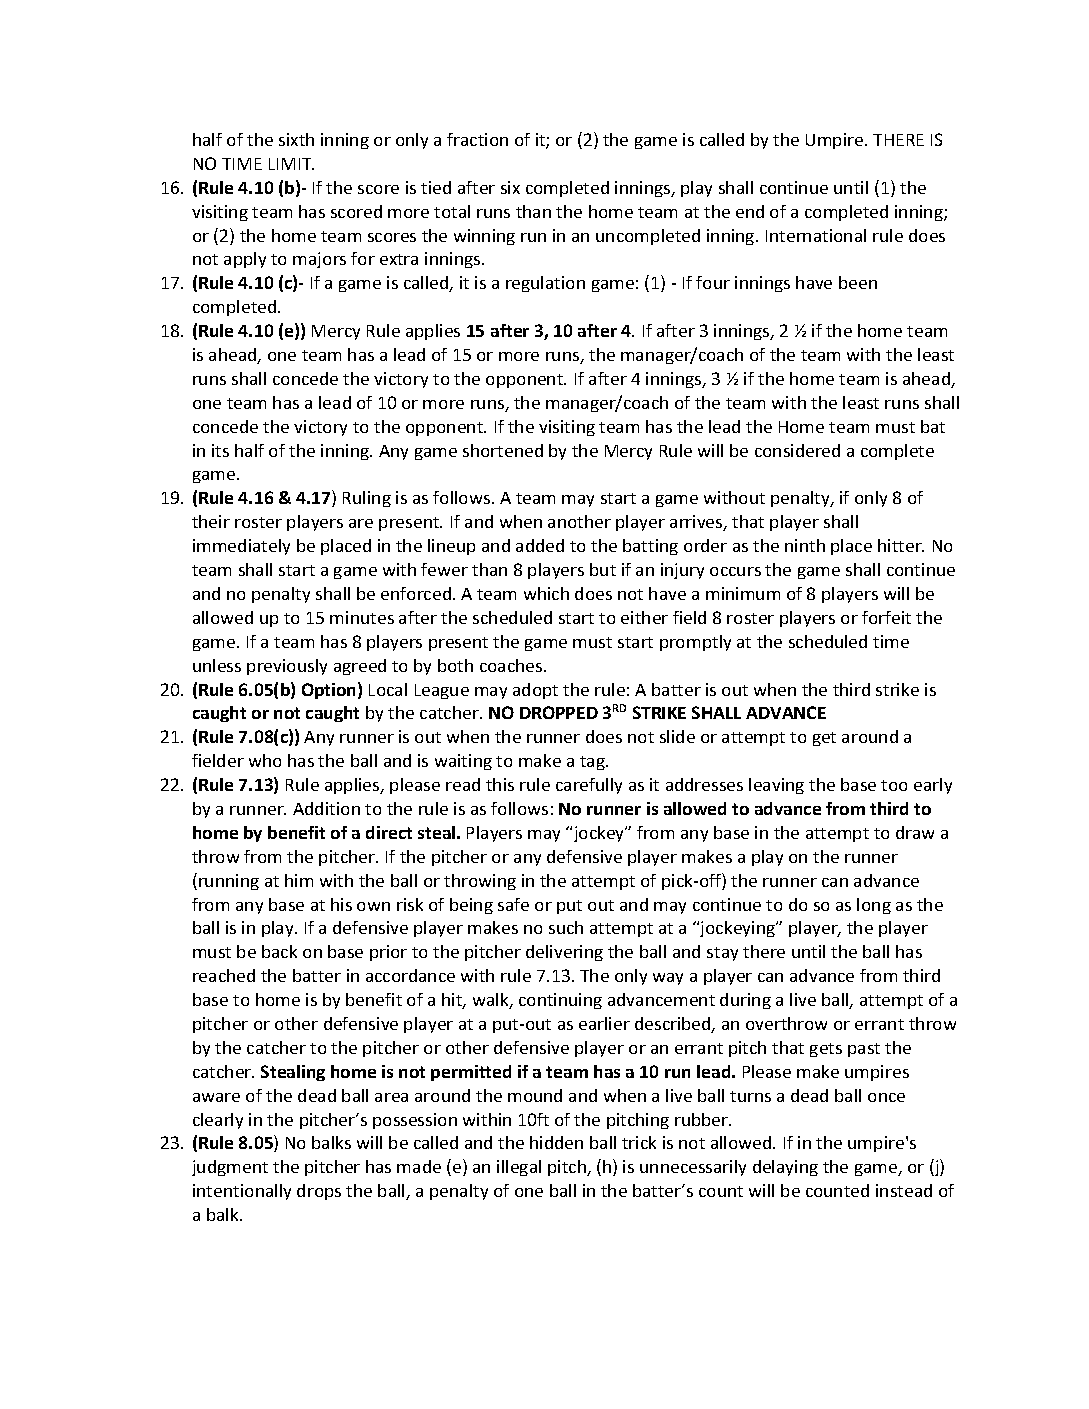  I want to click on ninth, so click(805, 545).
